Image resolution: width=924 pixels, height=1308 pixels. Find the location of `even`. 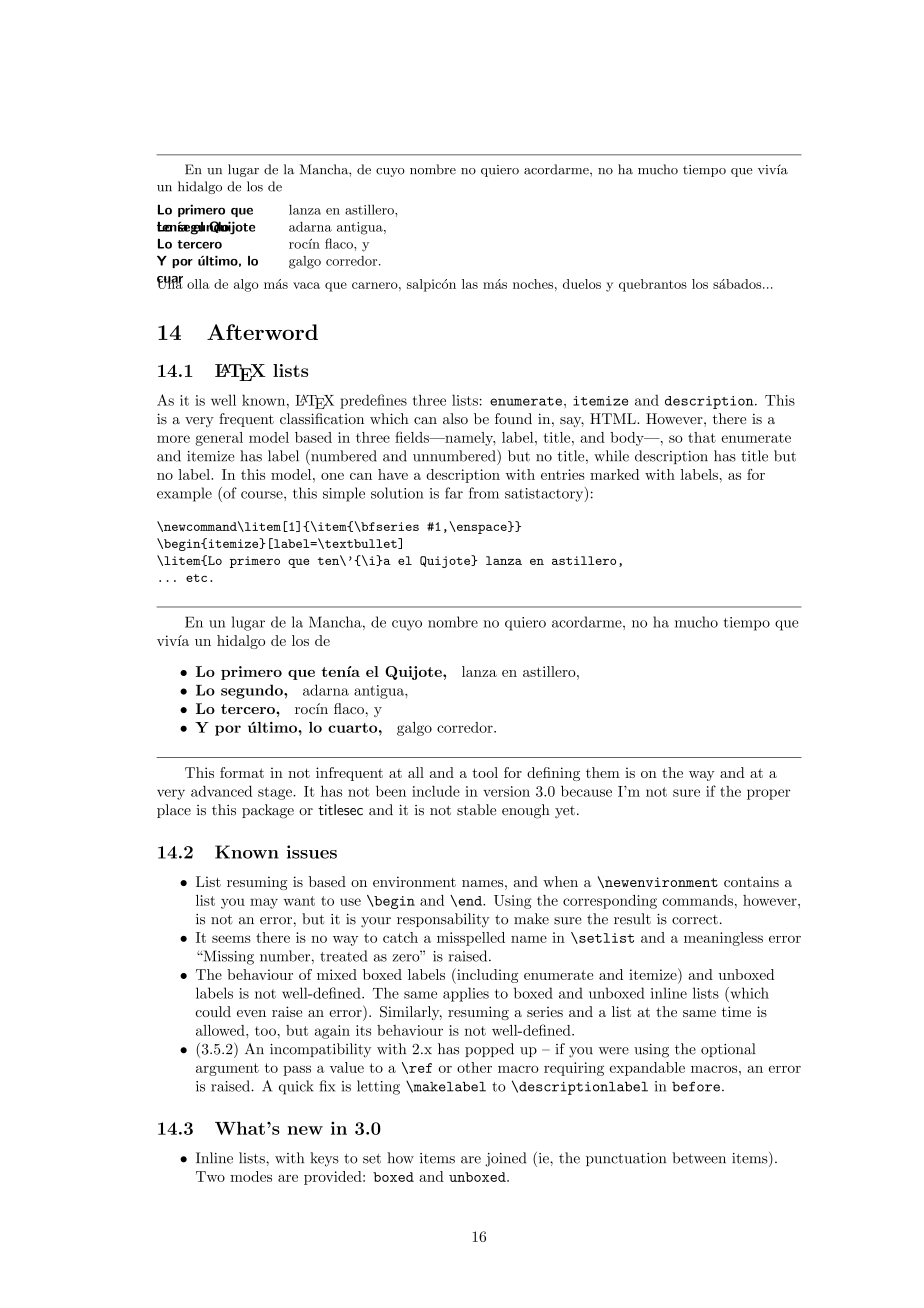

even is located at coordinates (251, 1013).
